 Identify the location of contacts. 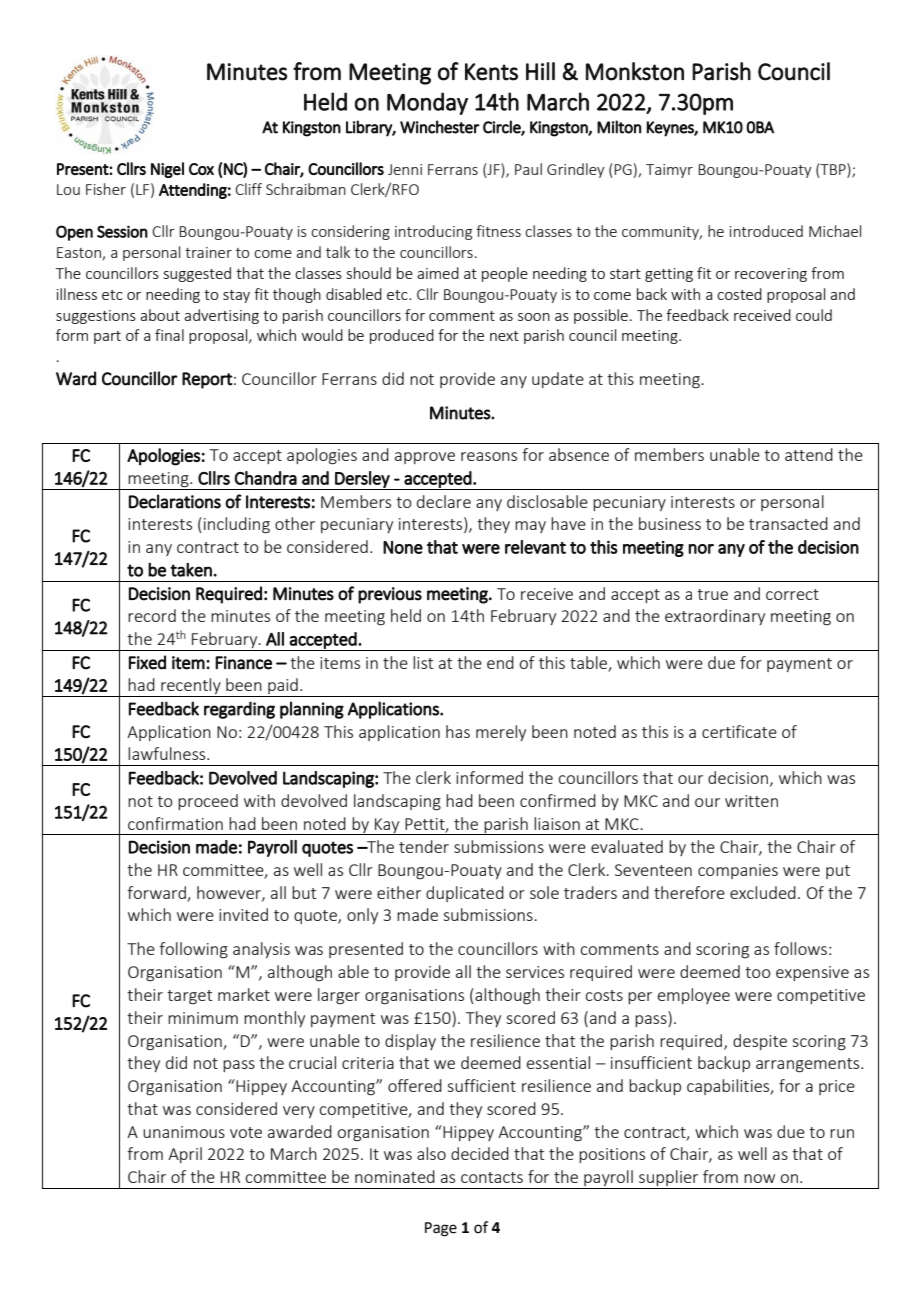
(492, 1177).
